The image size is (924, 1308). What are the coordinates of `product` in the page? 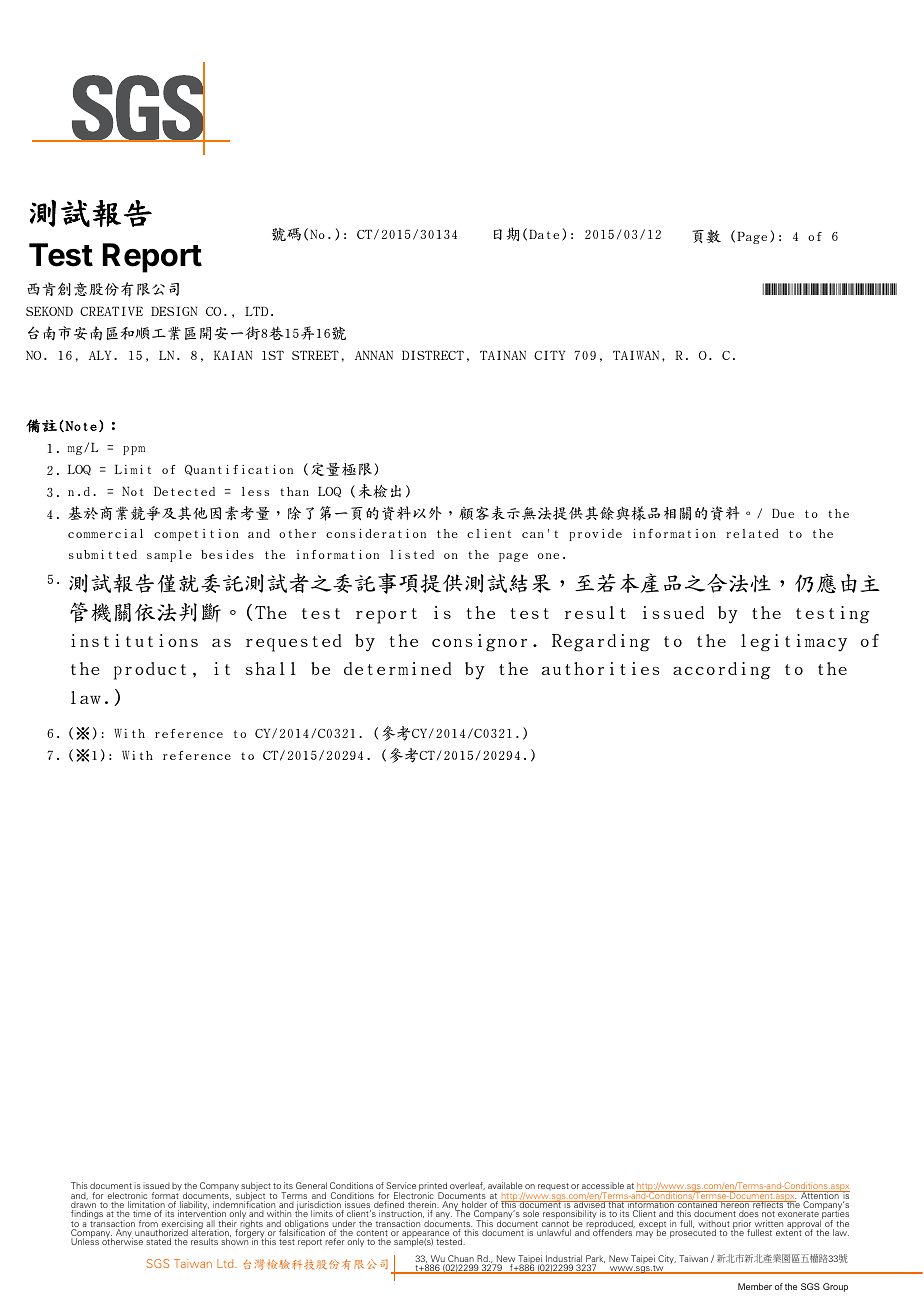 It's located at (150, 671).
